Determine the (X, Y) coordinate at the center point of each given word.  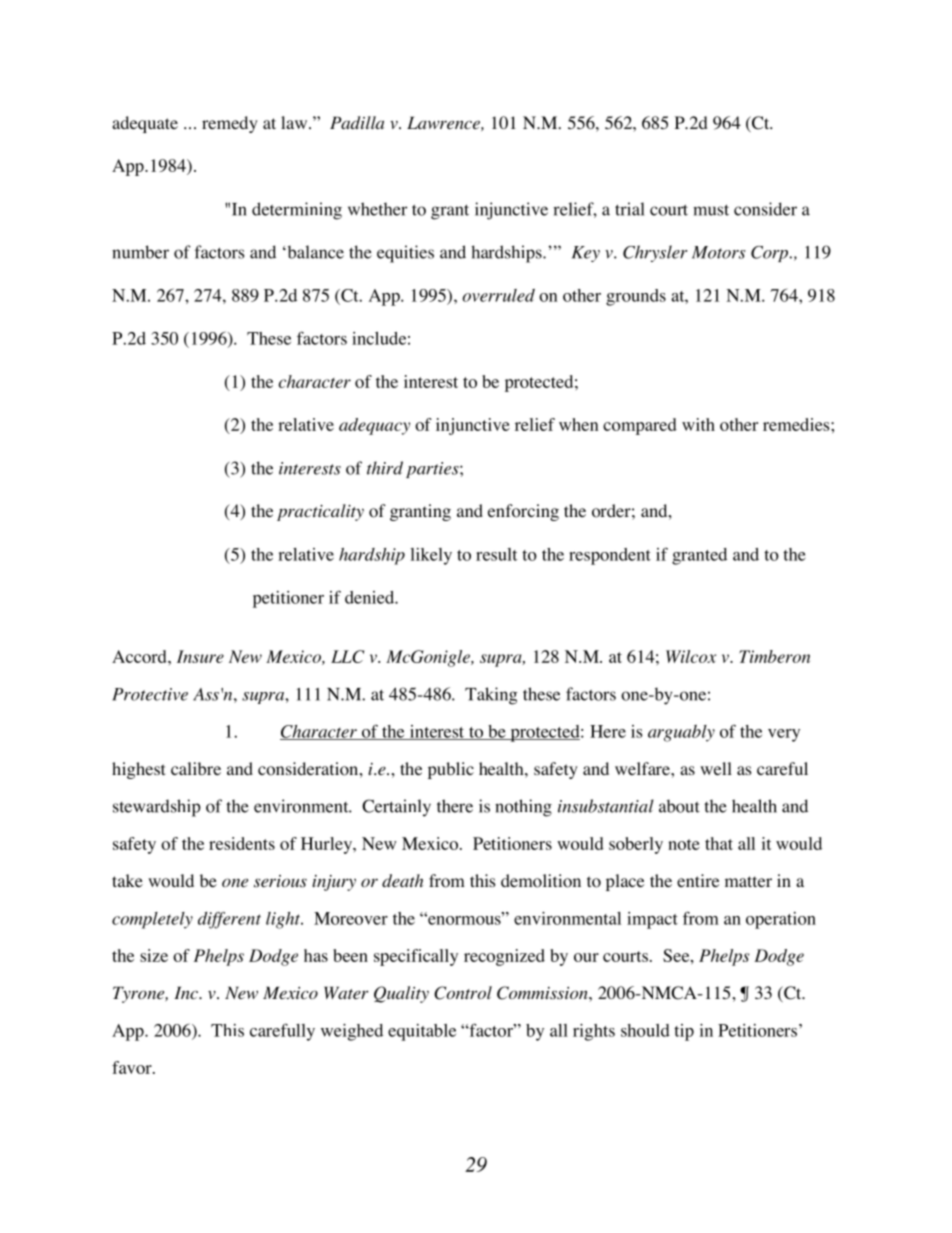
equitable (422, 1032)
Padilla (357, 122)
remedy (230, 124)
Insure (200, 656)
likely (431, 556)
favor (133, 1067)
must (711, 210)
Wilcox (691, 656)
